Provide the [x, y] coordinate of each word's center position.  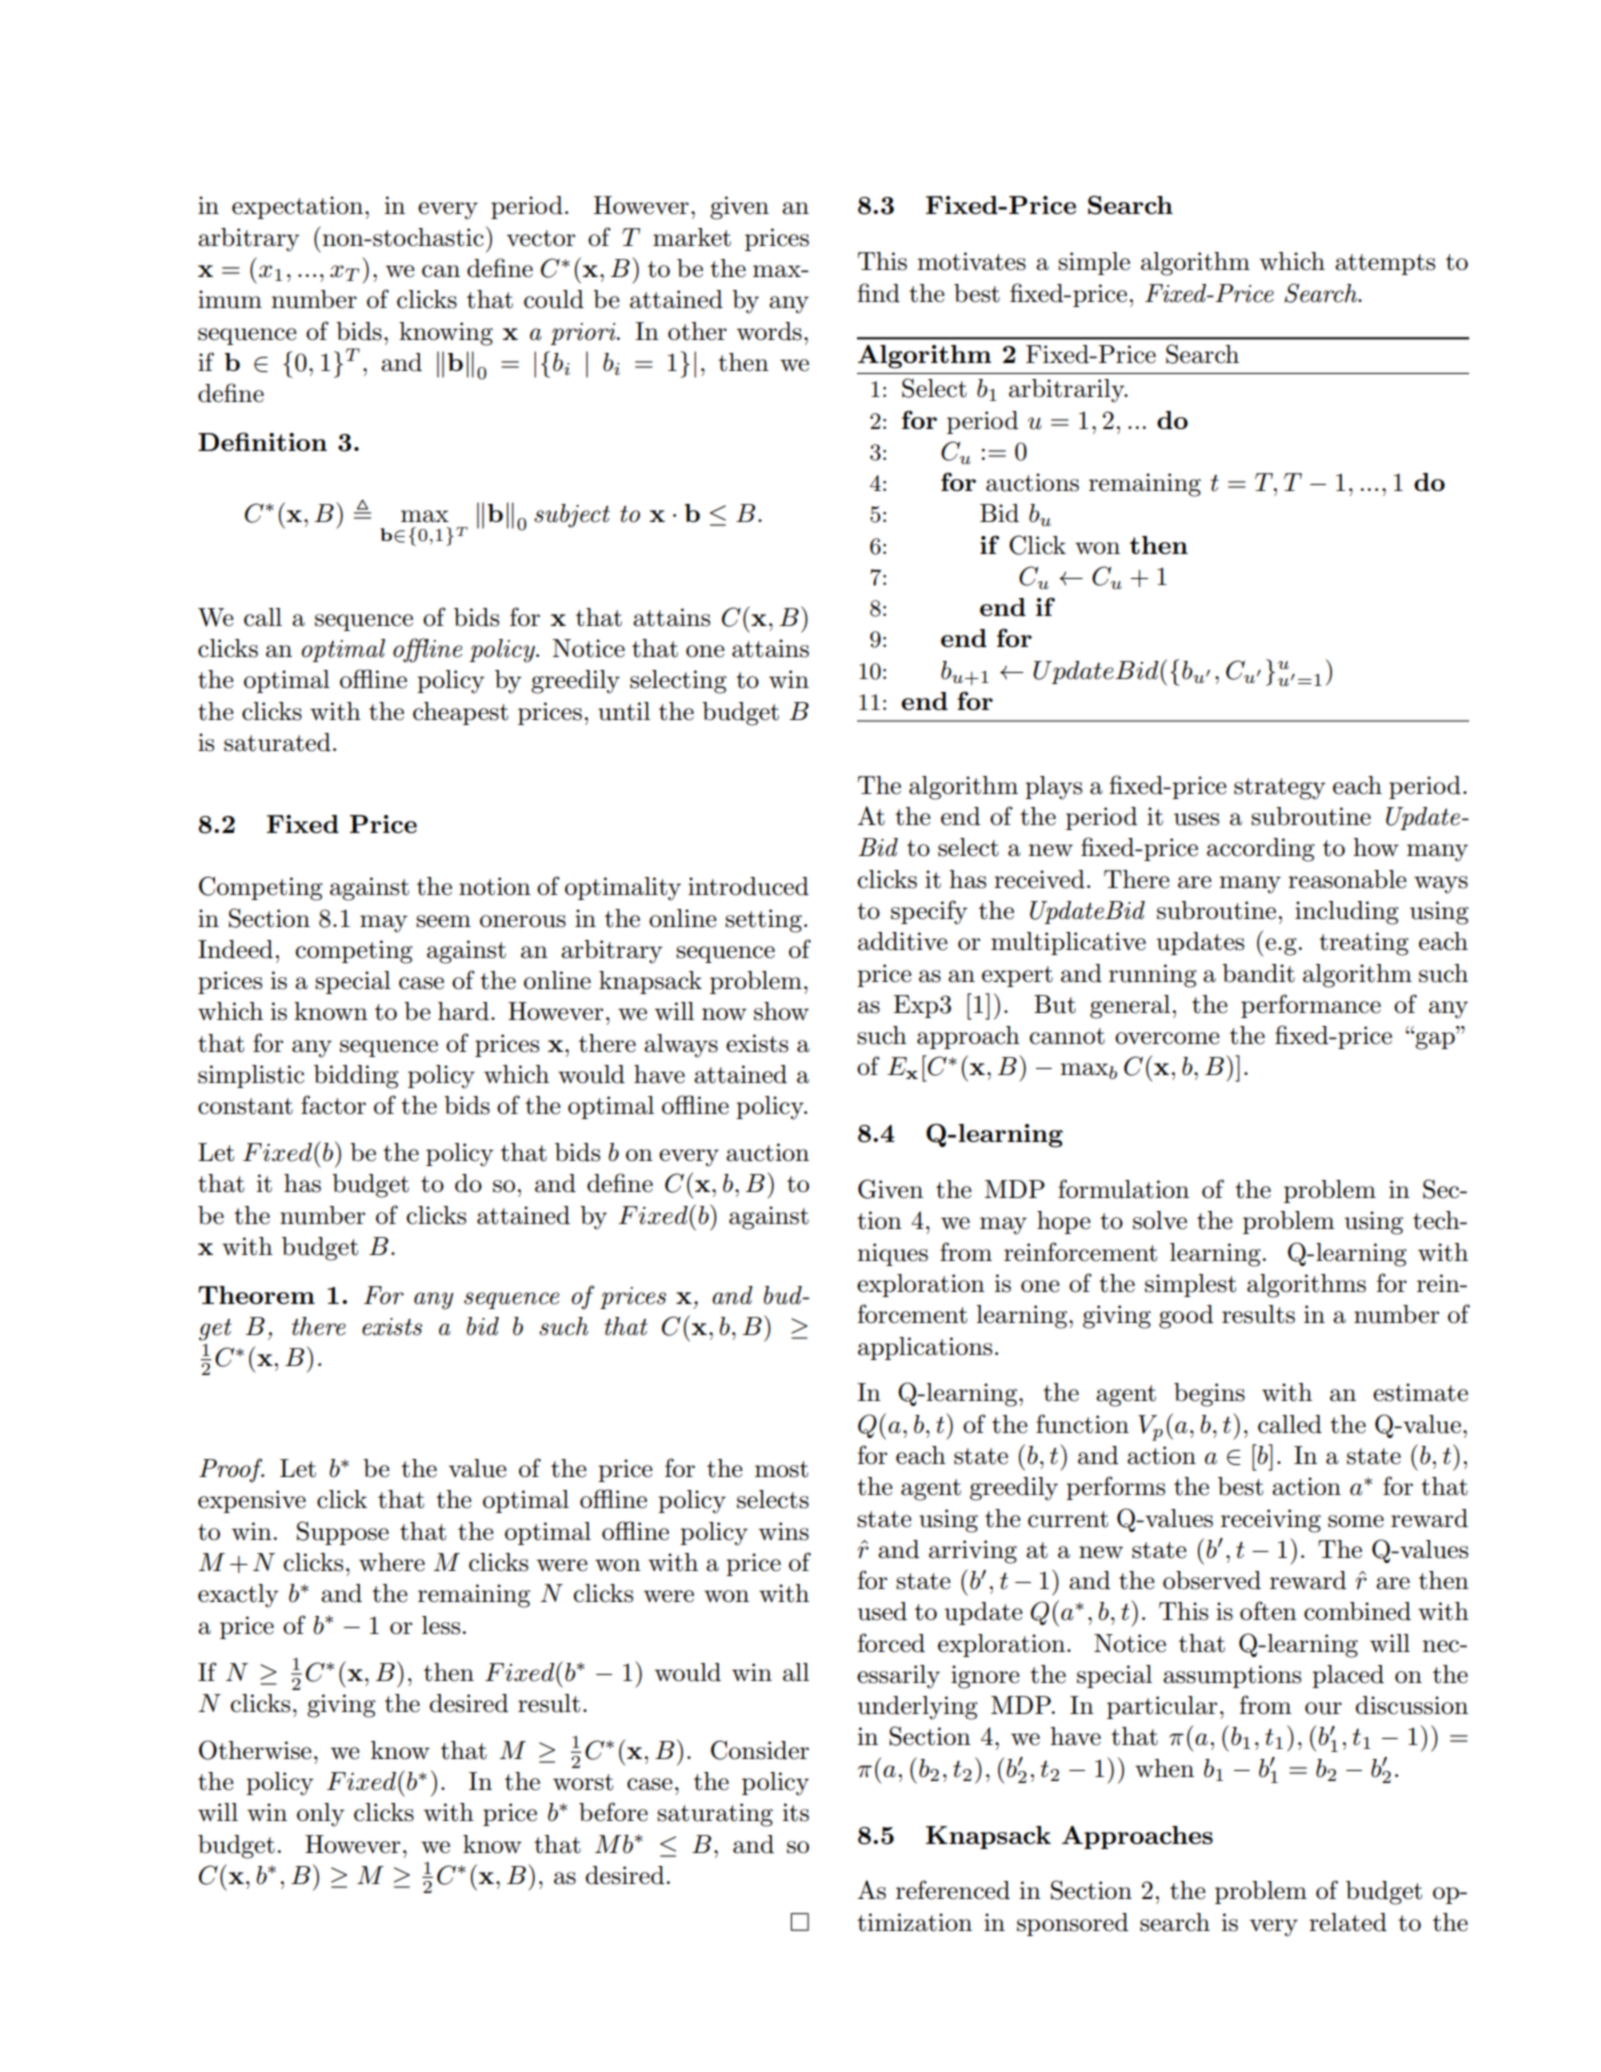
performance [1311, 1006]
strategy [1279, 789]
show [781, 1011]
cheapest [460, 713]
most [781, 1469]
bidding [356, 1077]
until [624, 711]
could [554, 299]
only [320, 1815]
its [795, 1812]
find [878, 293]
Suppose [343, 1533]
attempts [1385, 264]
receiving [1271, 1521]
